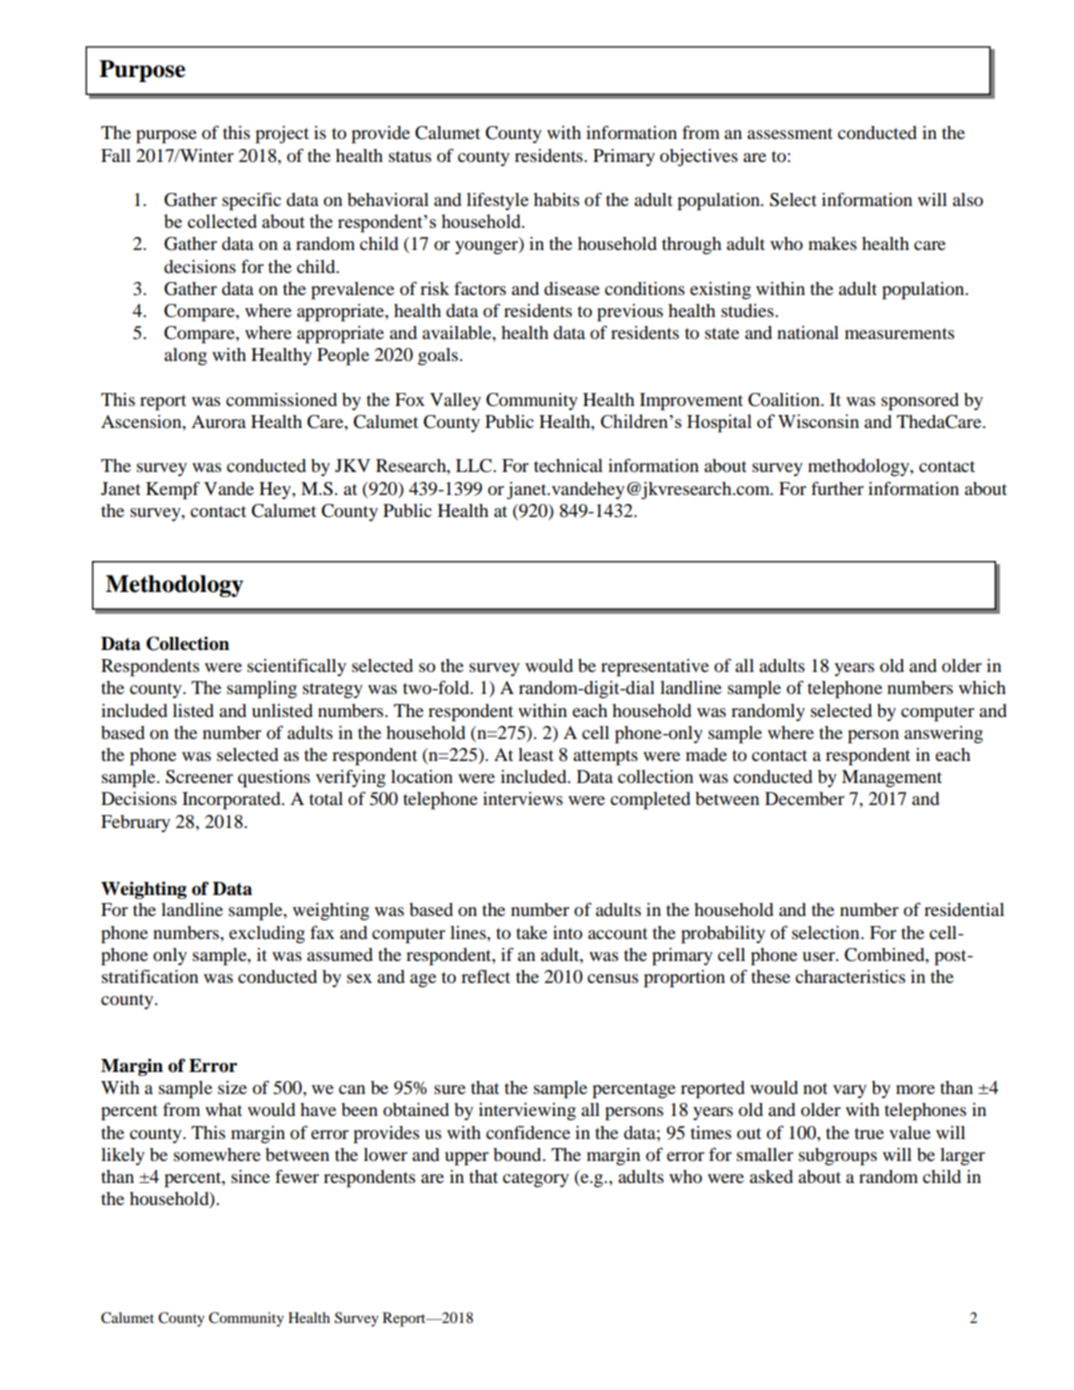 This screenshot has height=1390, width=1074. Describe the element at coordinates (518, 1154) in the screenshot. I see `bound` at that location.
